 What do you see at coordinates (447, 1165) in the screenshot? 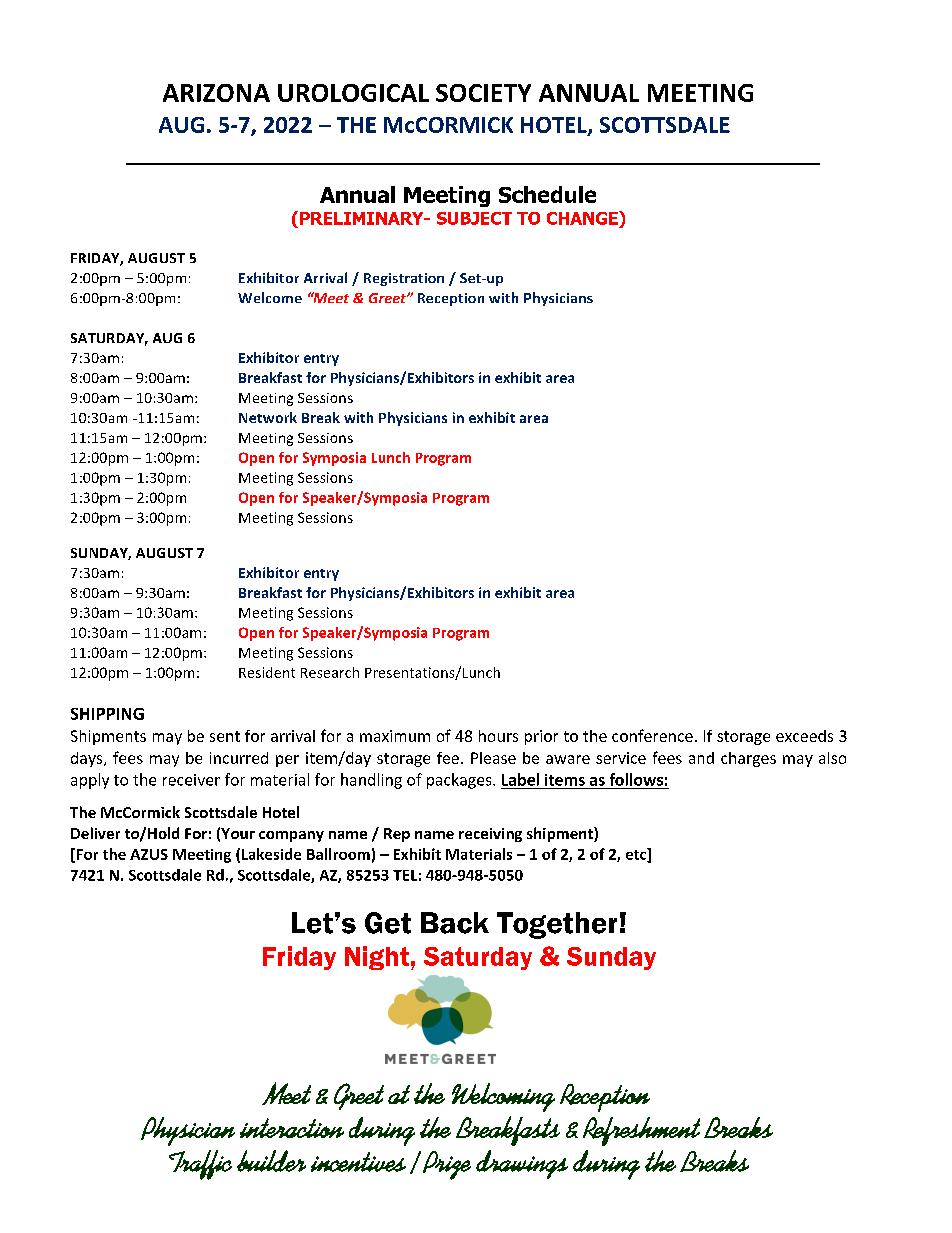
I see `Prize` at bounding box center [447, 1165].
